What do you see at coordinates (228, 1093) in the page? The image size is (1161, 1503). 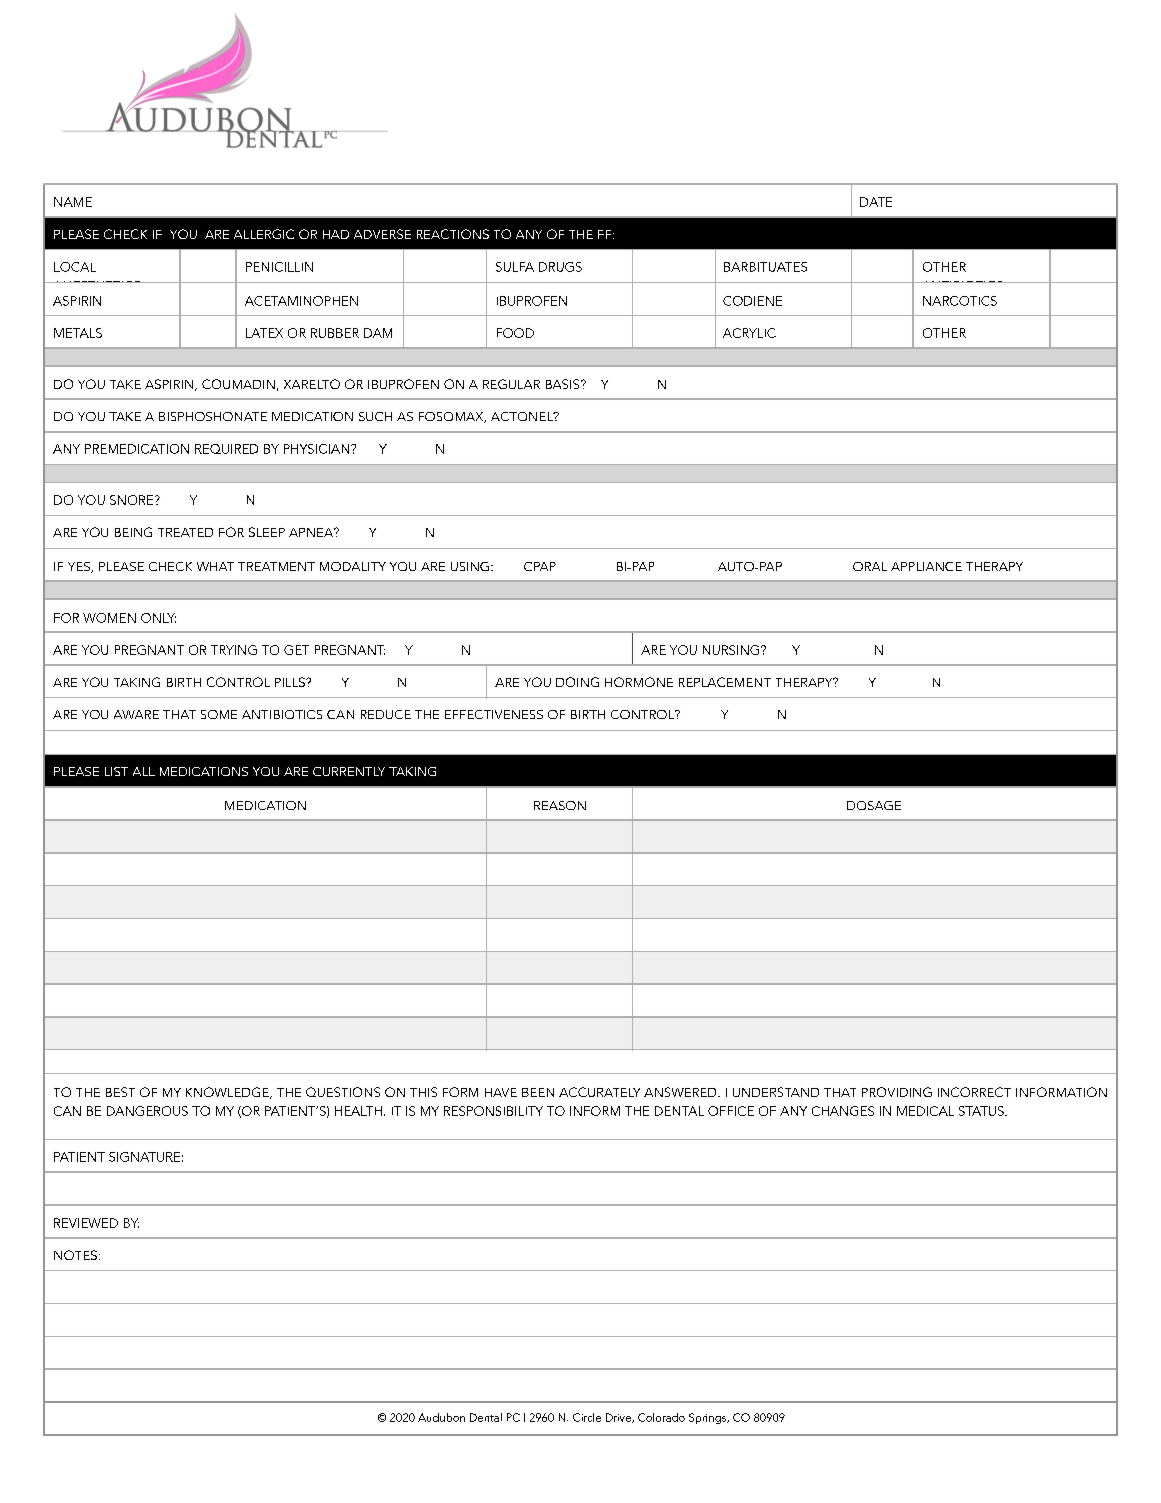 I see `KNOWLEDGE` at bounding box center [228, 1093].
